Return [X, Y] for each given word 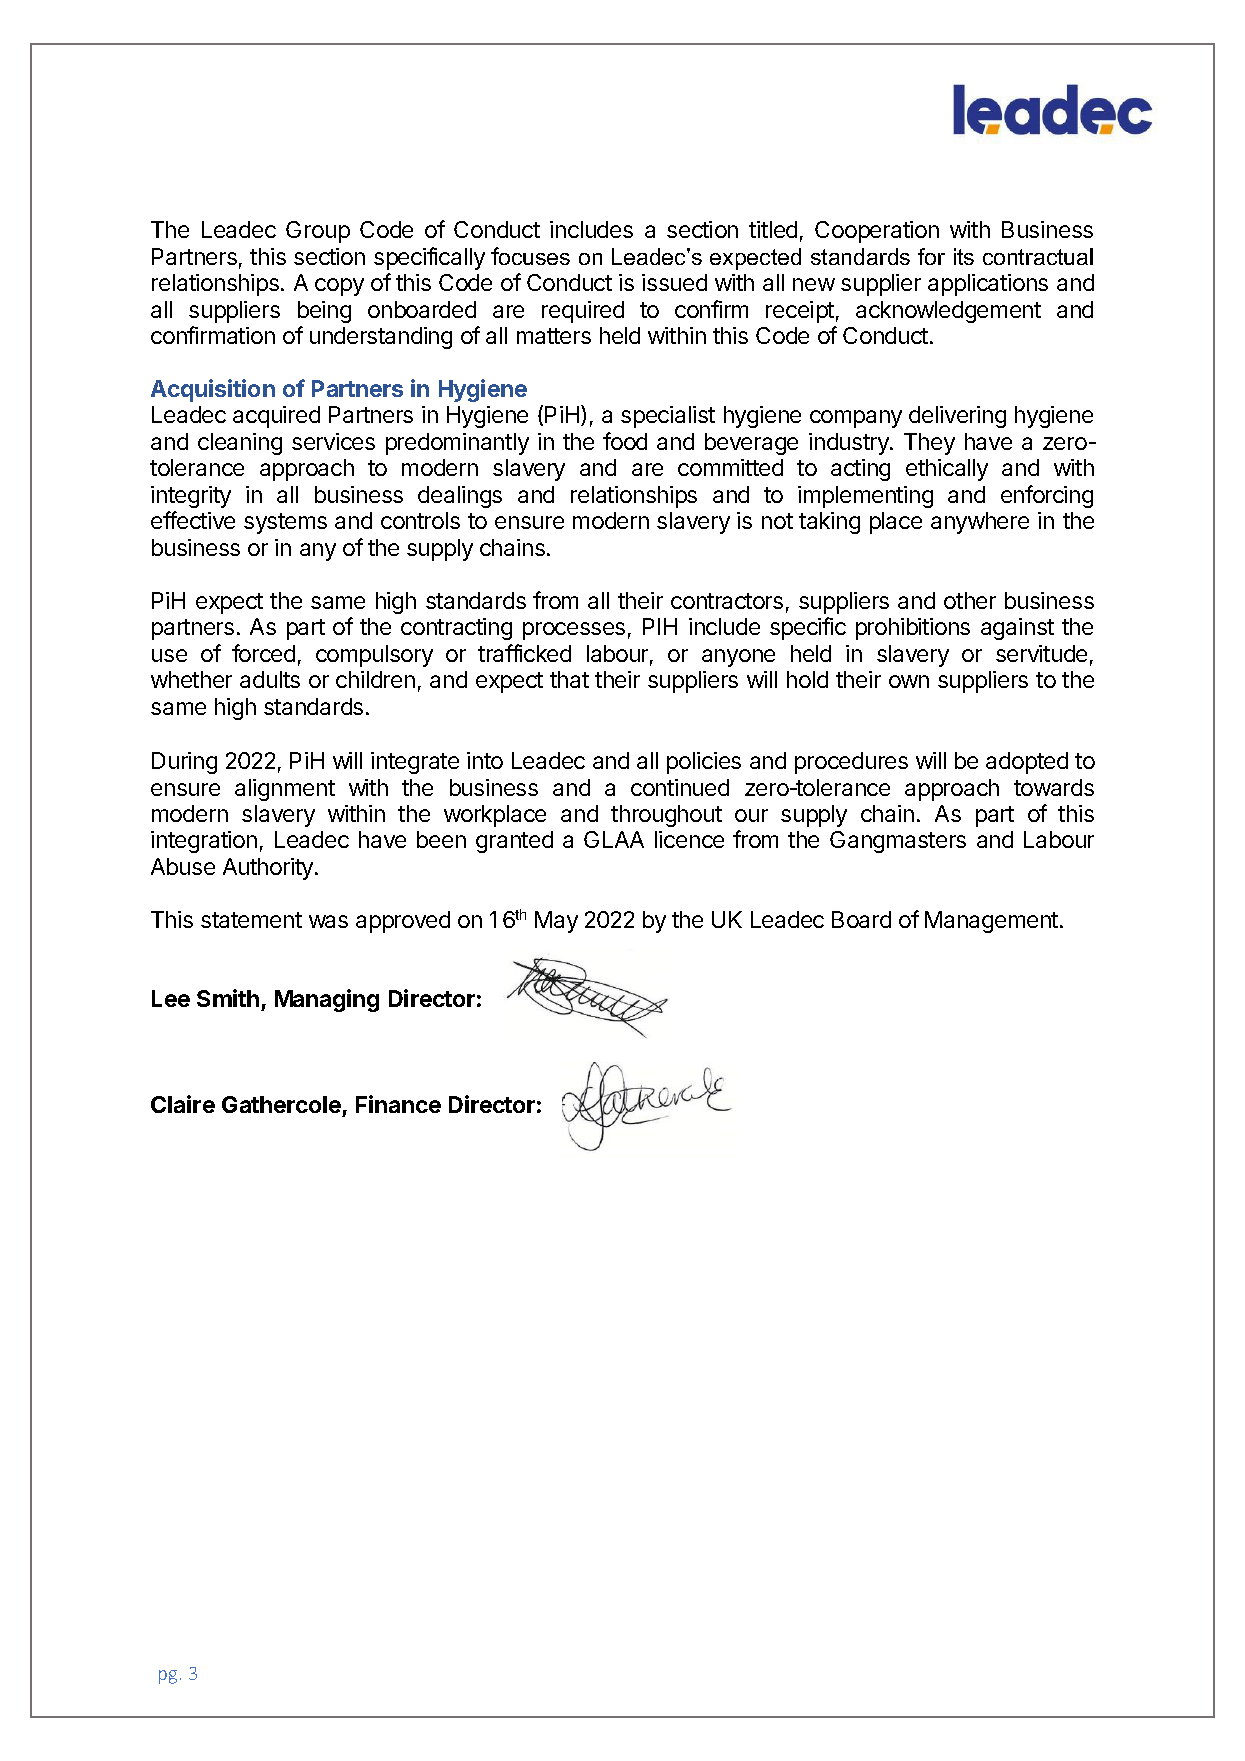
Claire [183, 1104]
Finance [398, 1104]
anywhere [980, 523]
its [964, 256]
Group [318, 232]
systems [285, 523]
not [777, 521]
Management [991, 922]
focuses [530, 256]
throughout [666, 816]
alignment [285, 790]
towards [1054, 787]
